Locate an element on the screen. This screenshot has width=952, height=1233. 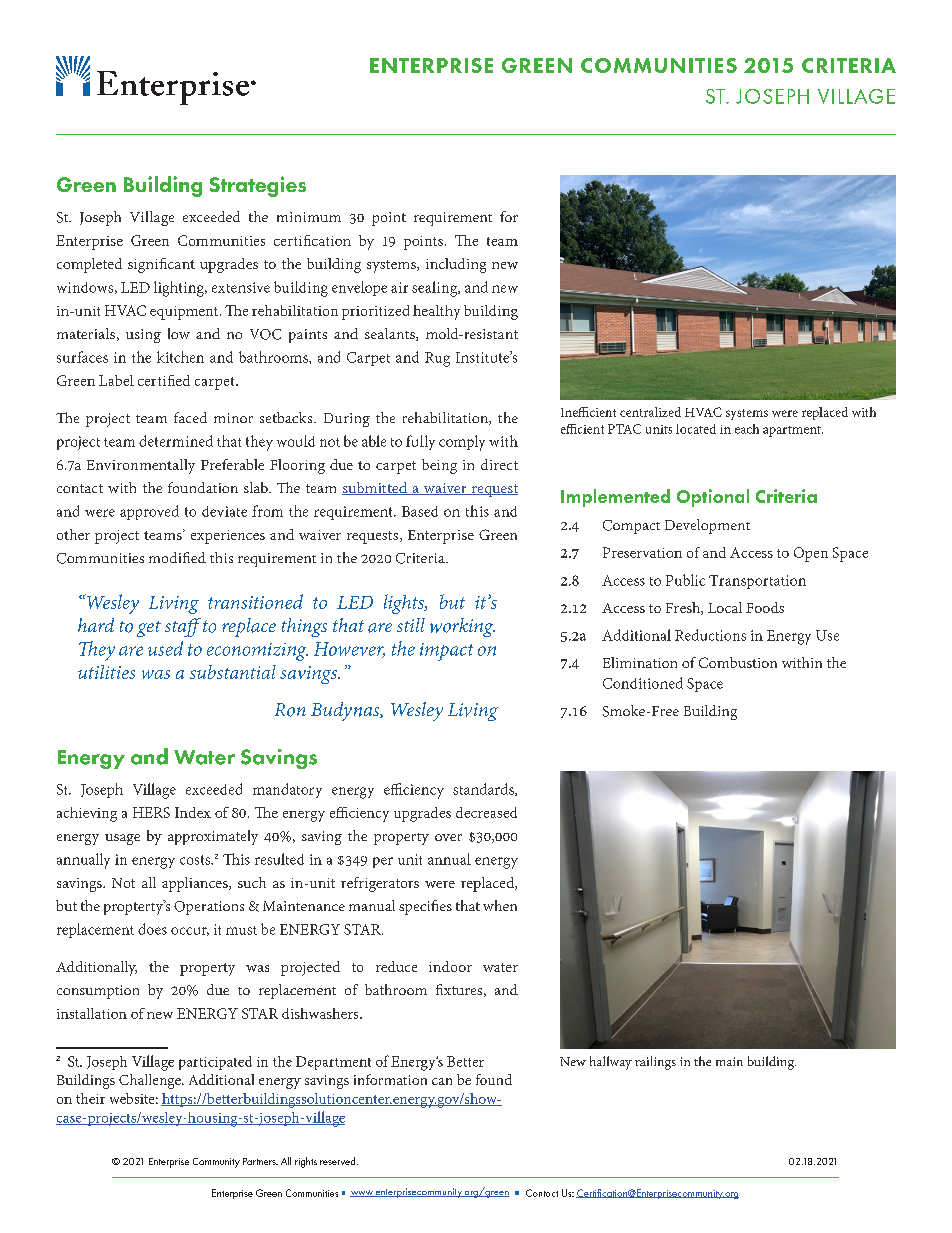
approved is located at coordinates (149, 512).
